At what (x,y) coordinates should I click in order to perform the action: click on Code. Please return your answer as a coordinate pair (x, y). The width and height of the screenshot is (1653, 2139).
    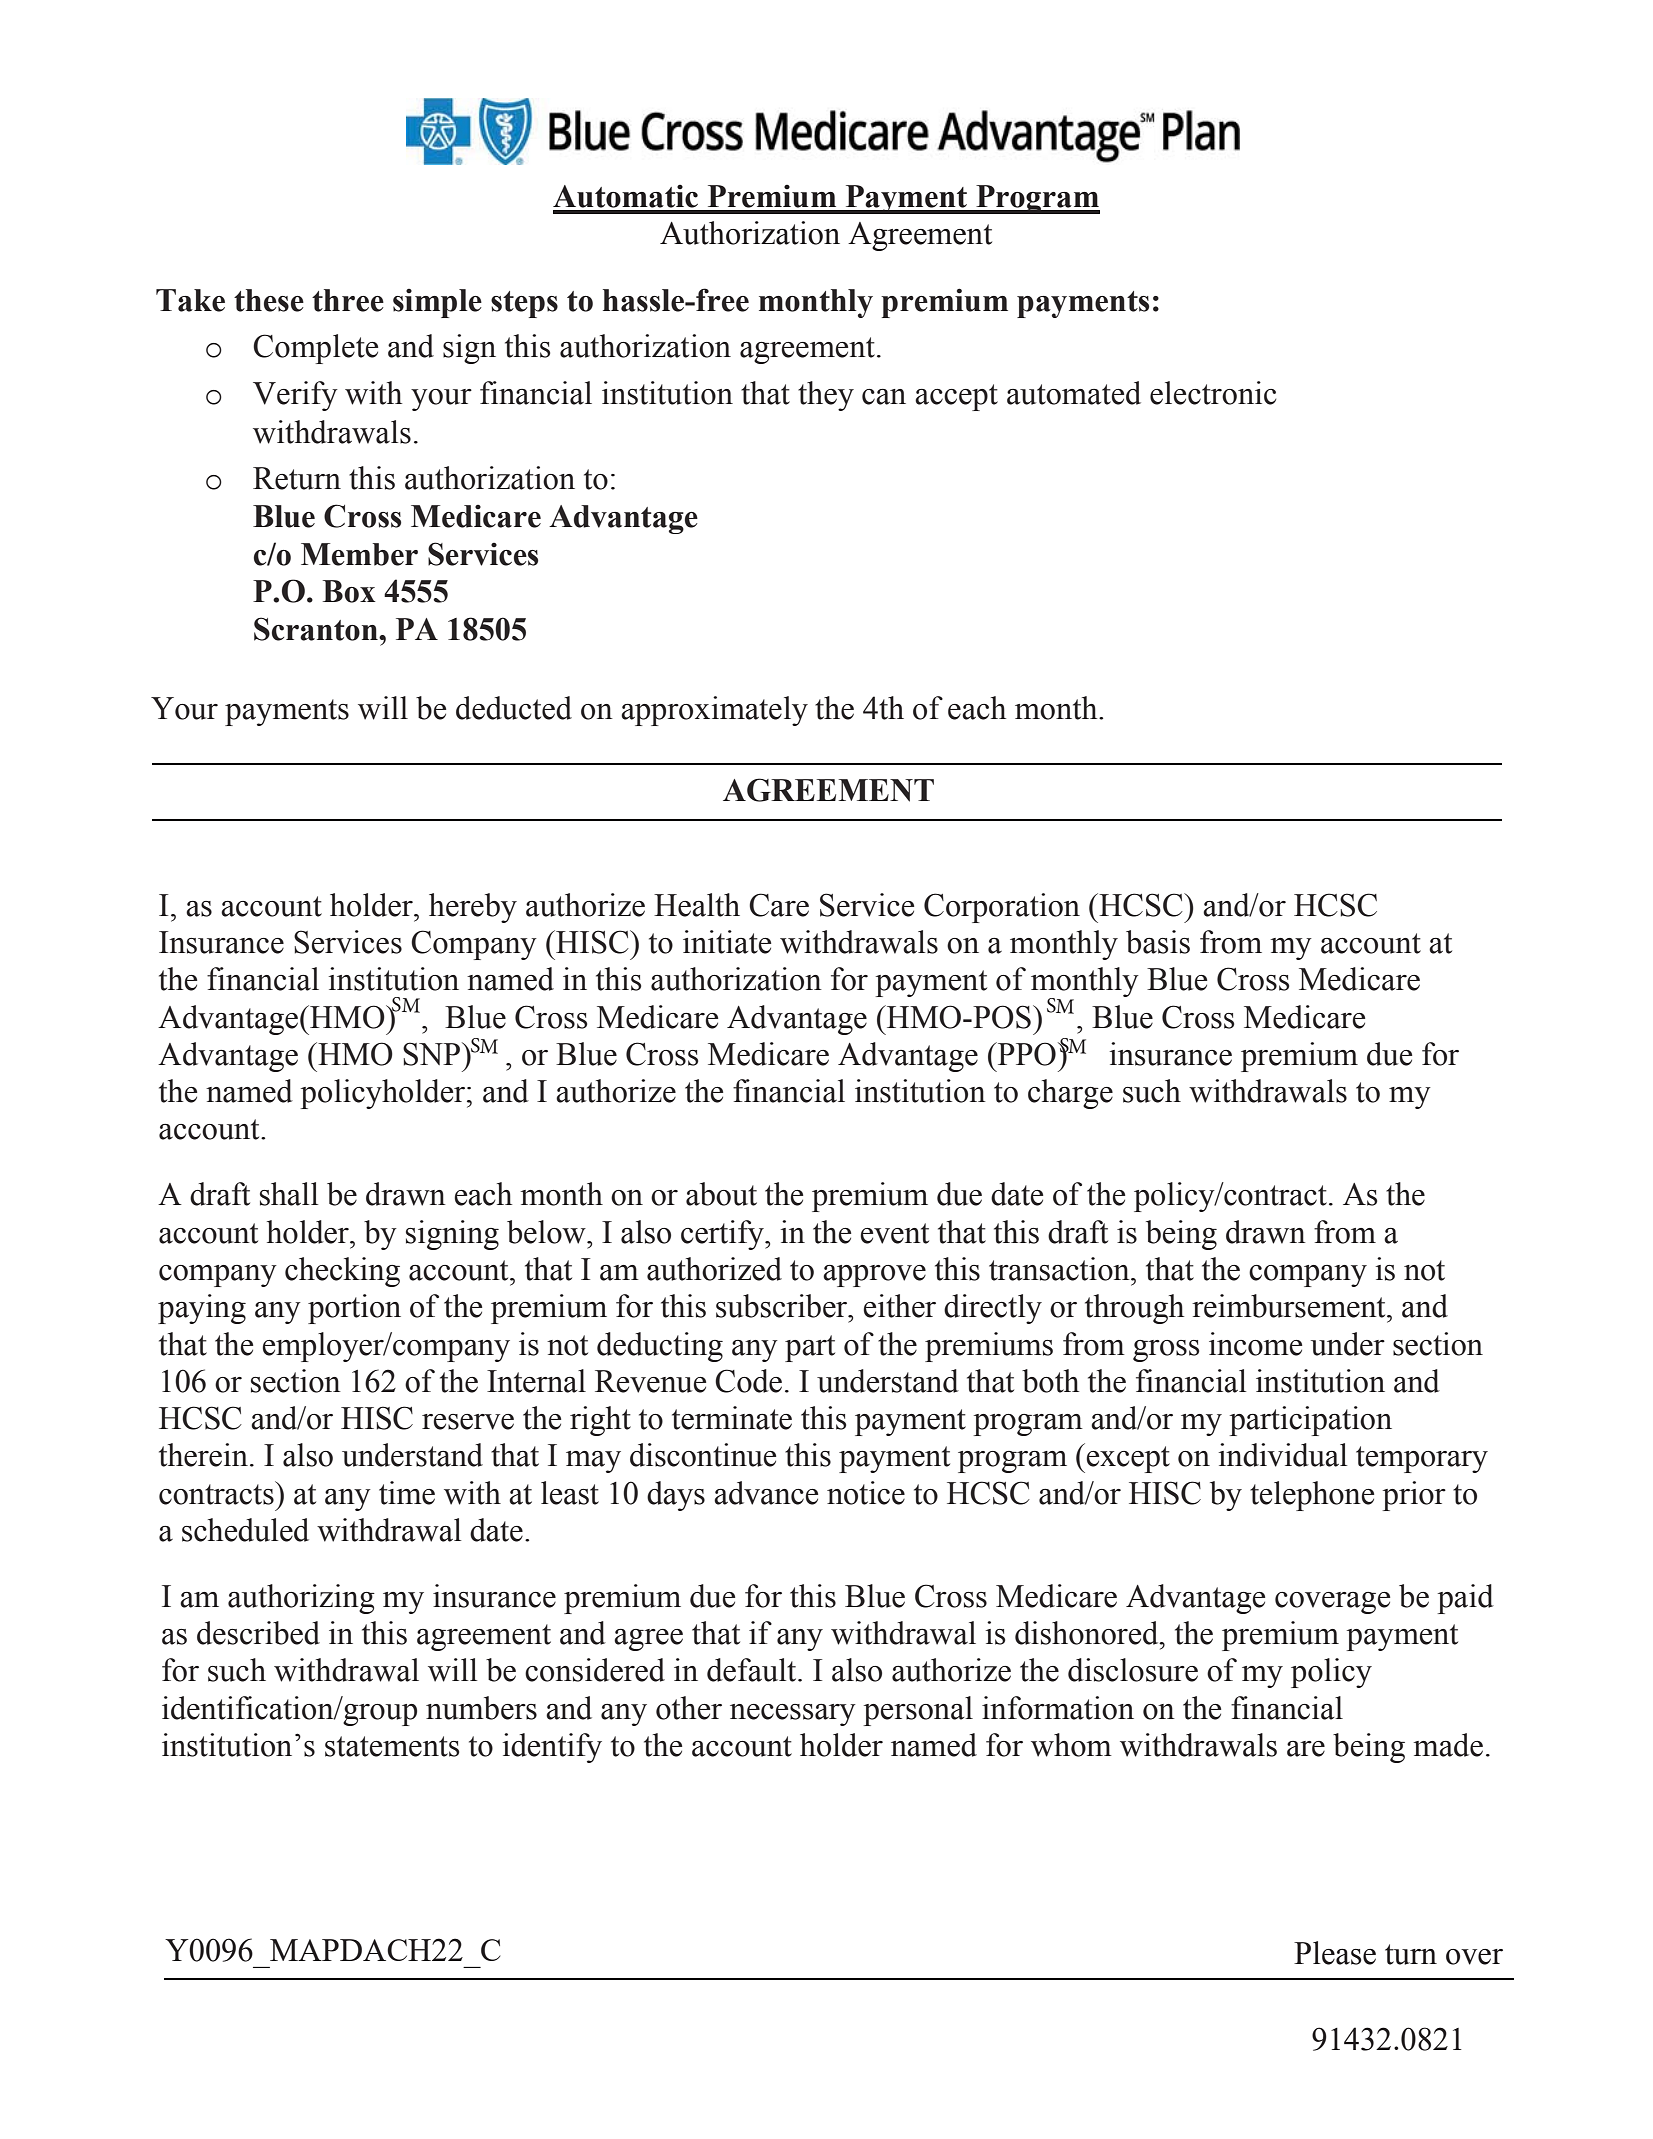
    Looking at the image, I should click on (748, 1381).
